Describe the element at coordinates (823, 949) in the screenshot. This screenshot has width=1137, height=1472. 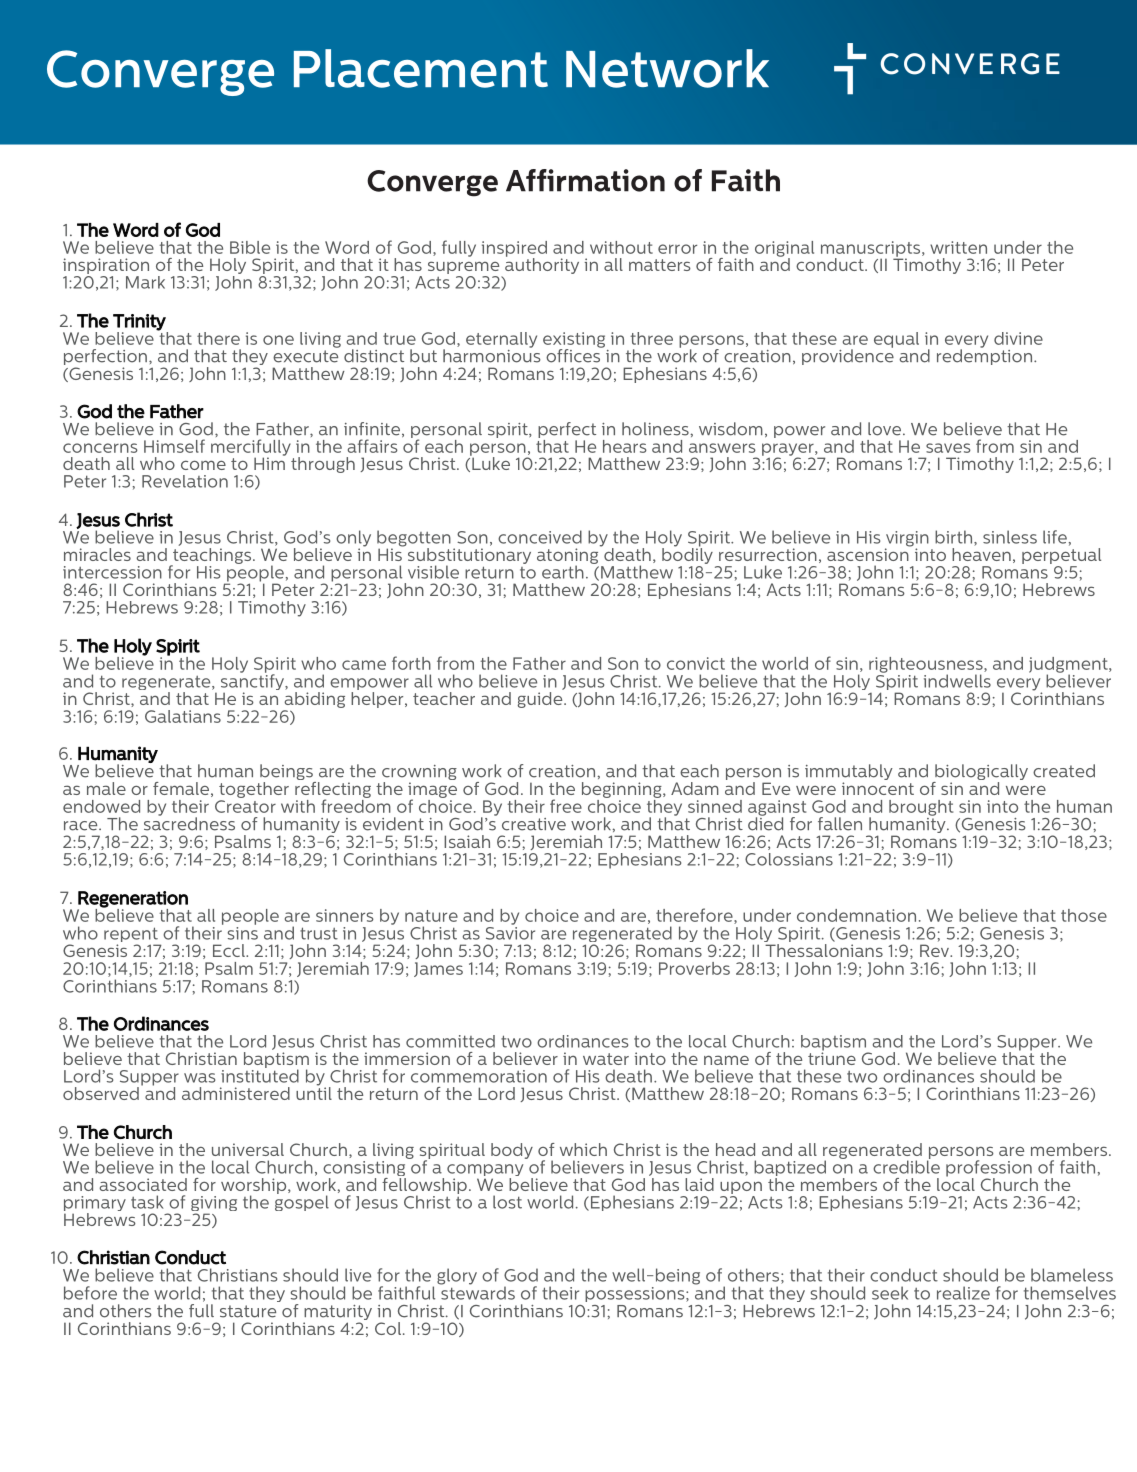
I see `Thessalonians` at that location.
